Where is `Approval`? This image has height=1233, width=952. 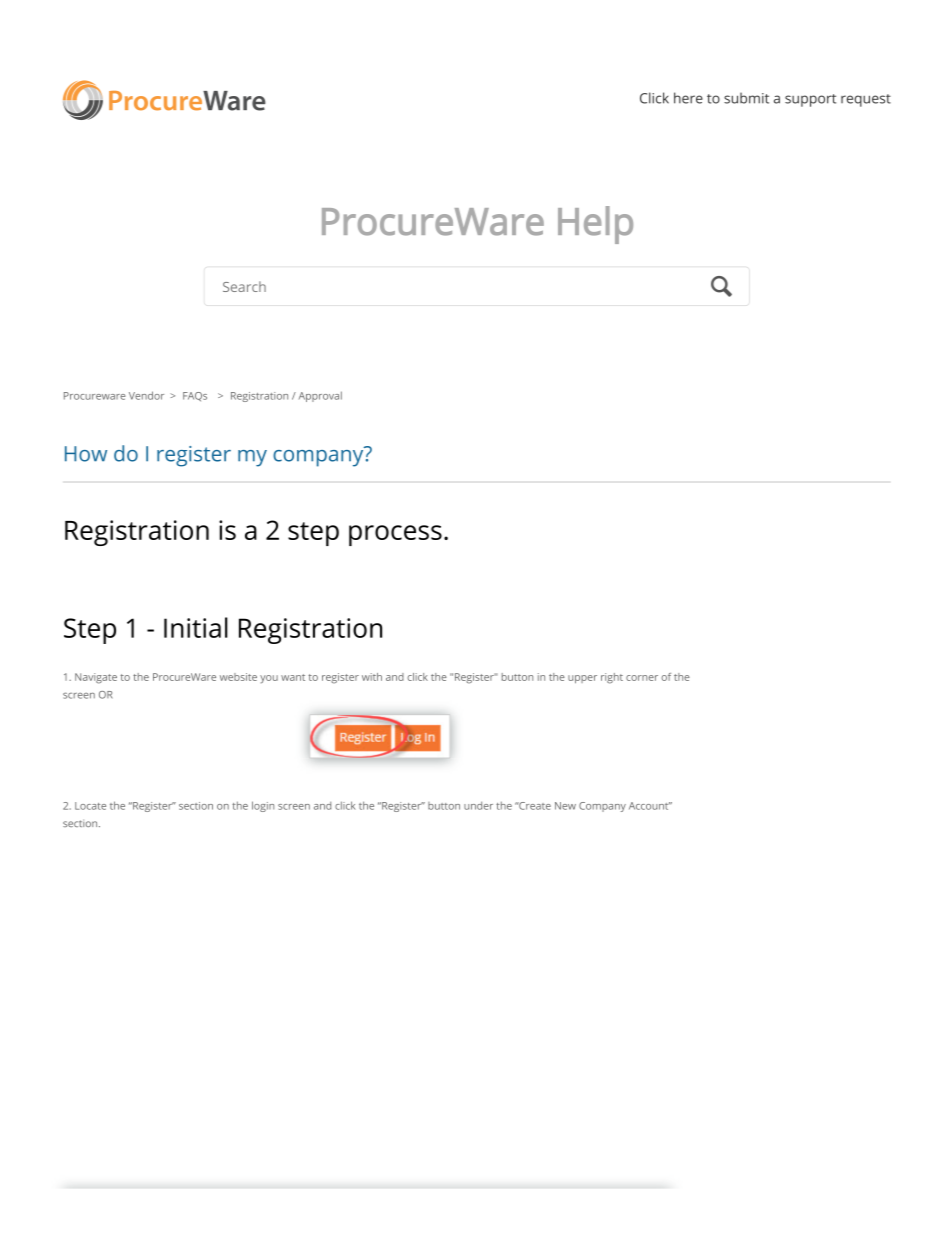 Approval is located at coordinates (320, 396).
